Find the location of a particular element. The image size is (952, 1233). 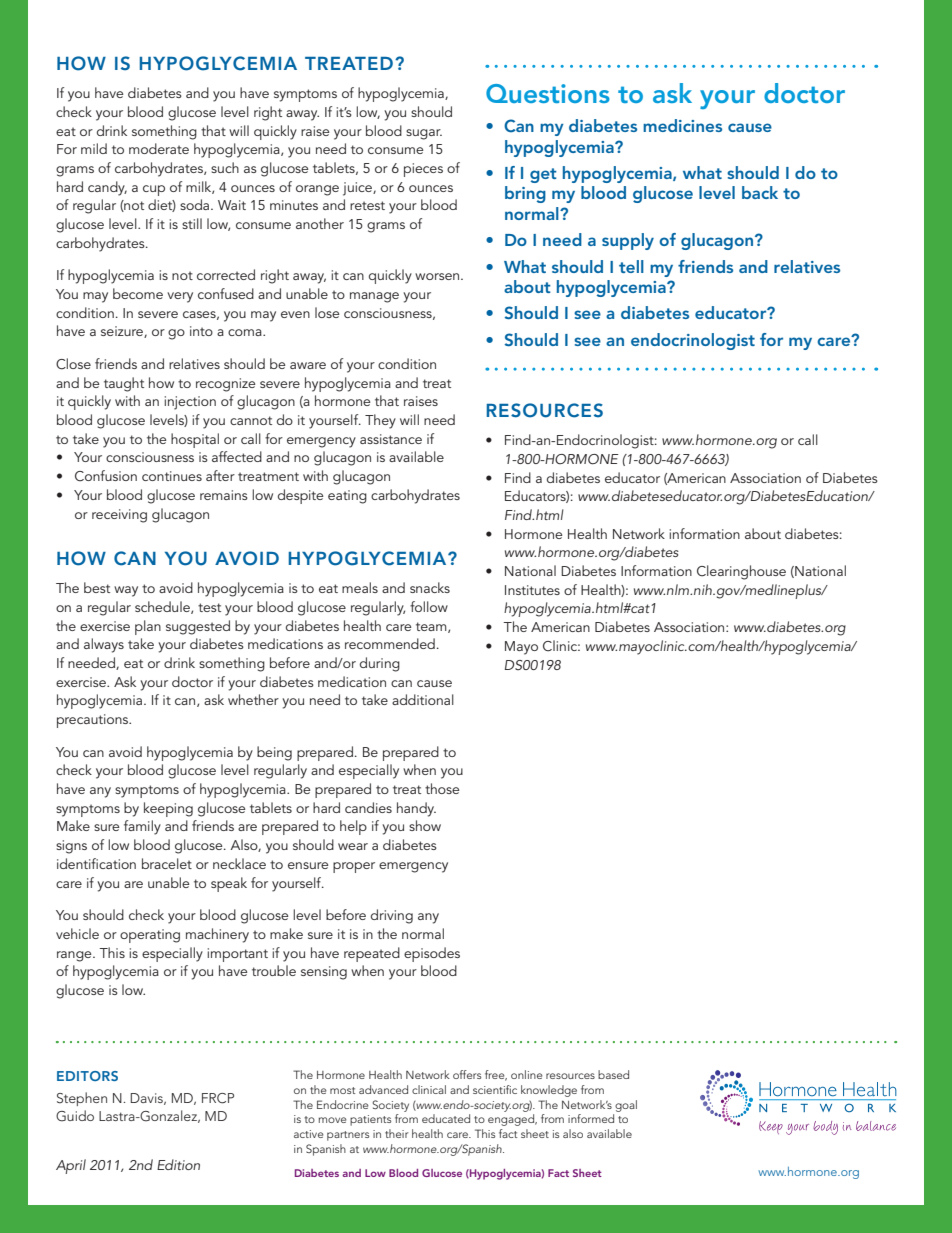

those is located at coordinates (442, 788).
